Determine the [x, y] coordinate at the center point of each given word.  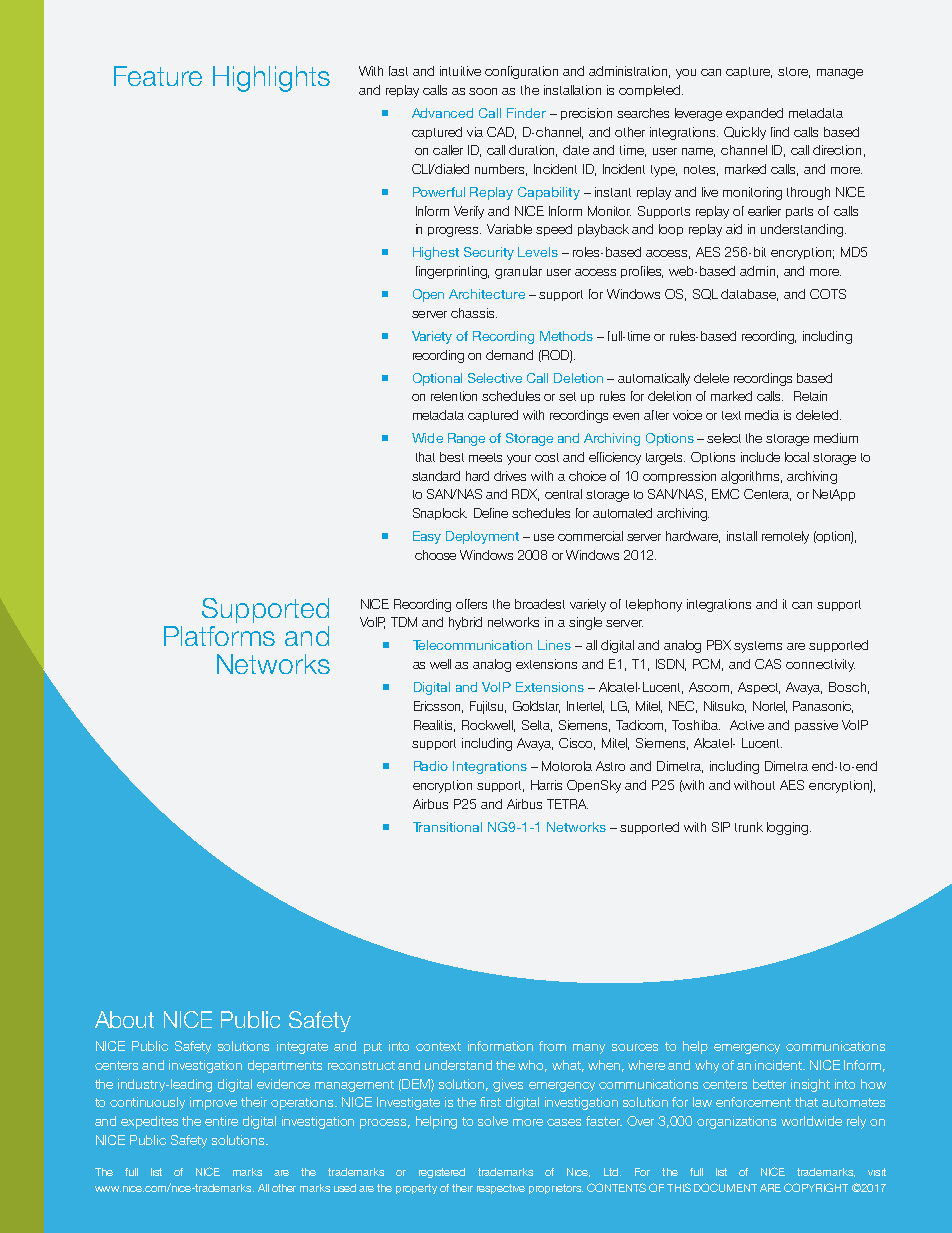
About [124, 1019]
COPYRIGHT [816, 1187]
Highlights [271, 79]
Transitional [447, 827]
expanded [754, 114]
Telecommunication [472, 645]
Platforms [219, 636]
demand [509, 355]
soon [483, 91]
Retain [810, 396]
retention [454, 396]
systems [758, 647]
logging [789, 828]
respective [501, 1189]
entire [221, 1121]
